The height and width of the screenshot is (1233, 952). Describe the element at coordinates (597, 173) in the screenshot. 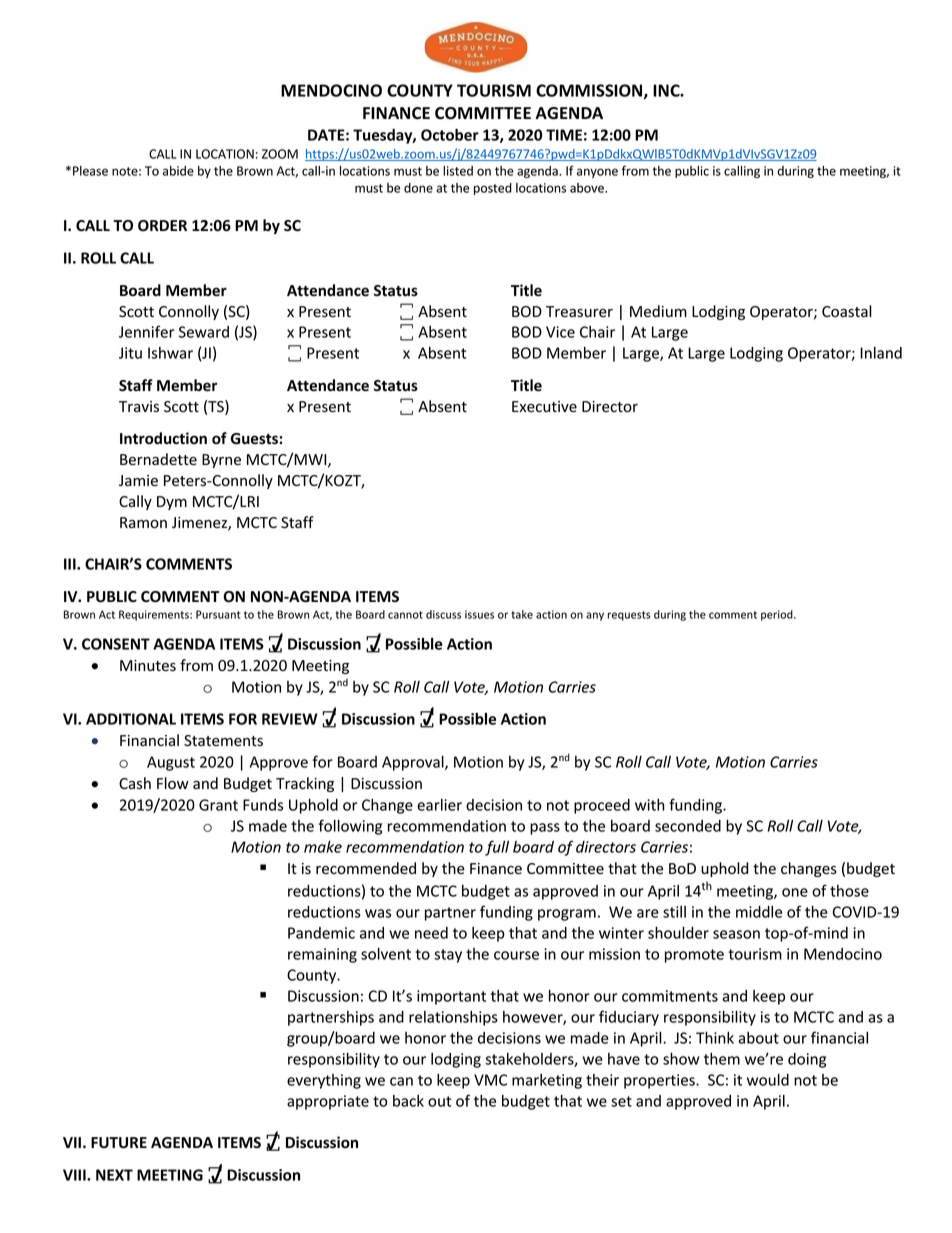

I see `anyone` at that location.
